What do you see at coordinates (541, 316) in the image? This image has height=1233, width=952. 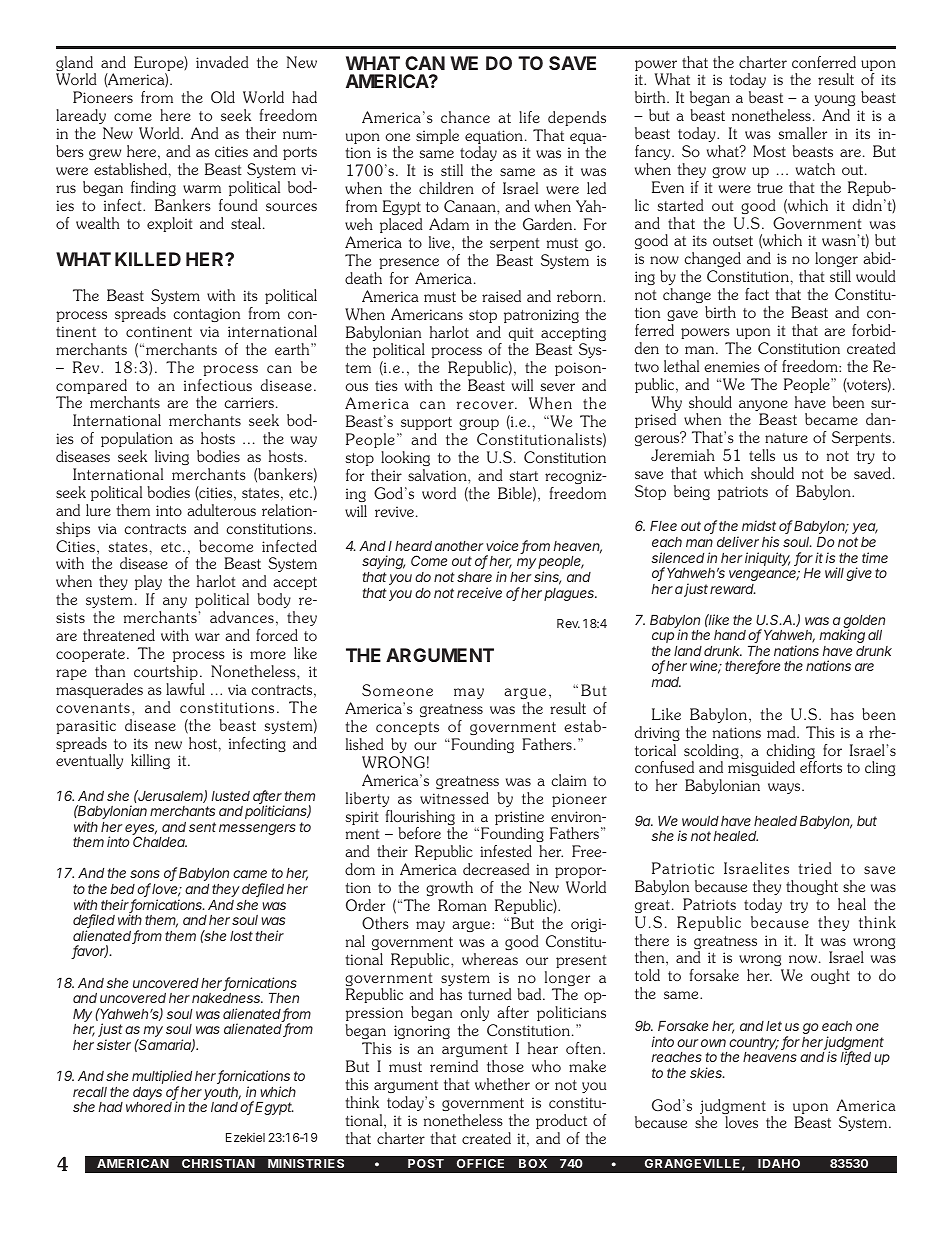 I see `patronizing` at bounding box center [541, 316].
